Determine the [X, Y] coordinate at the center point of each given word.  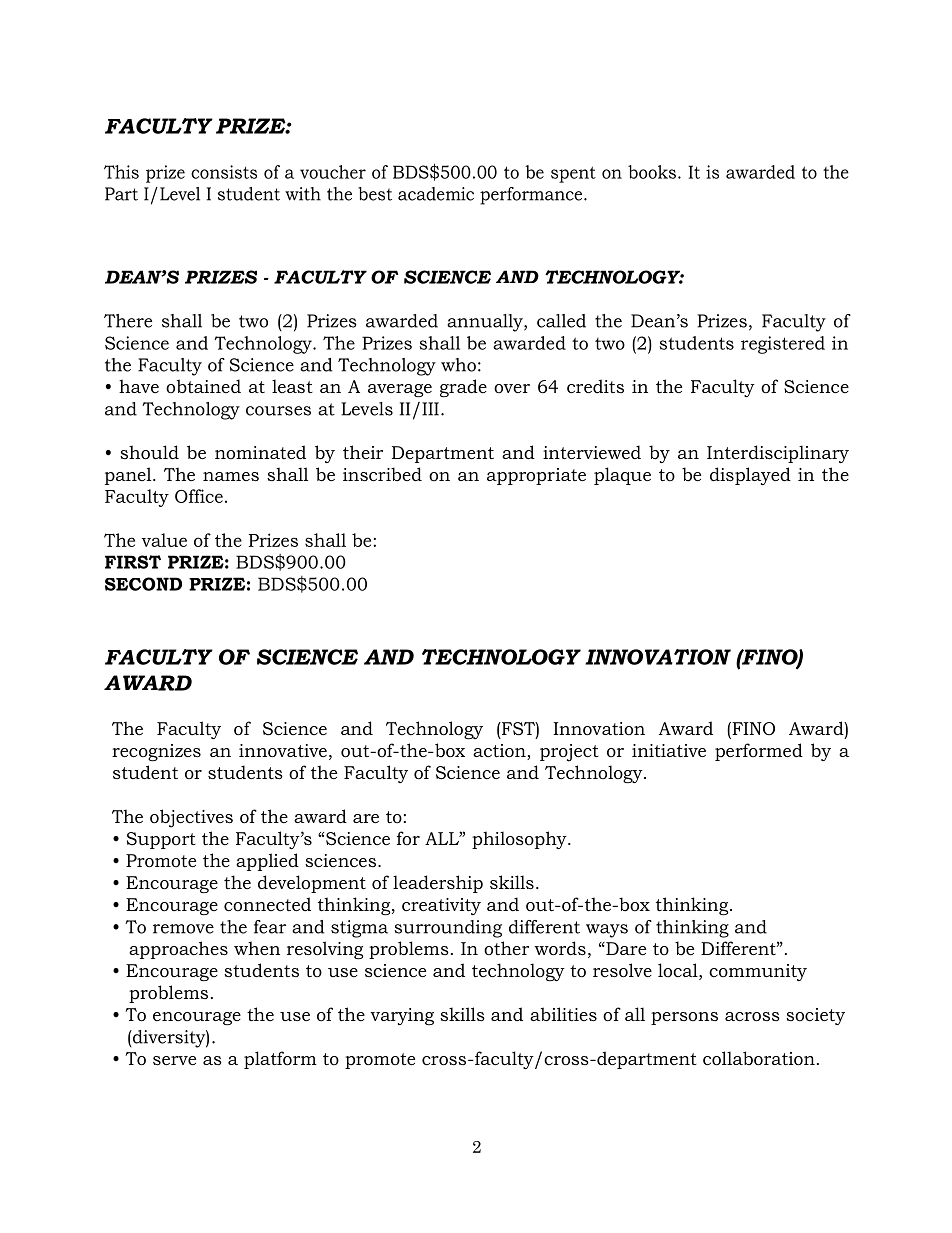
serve [174, 1060]
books [652, 172]
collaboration [759, 1058]
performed [759, 752]
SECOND [143, 584]
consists [224, 172]
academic [436, 194]
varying [402, 1016]
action [500, 752]
